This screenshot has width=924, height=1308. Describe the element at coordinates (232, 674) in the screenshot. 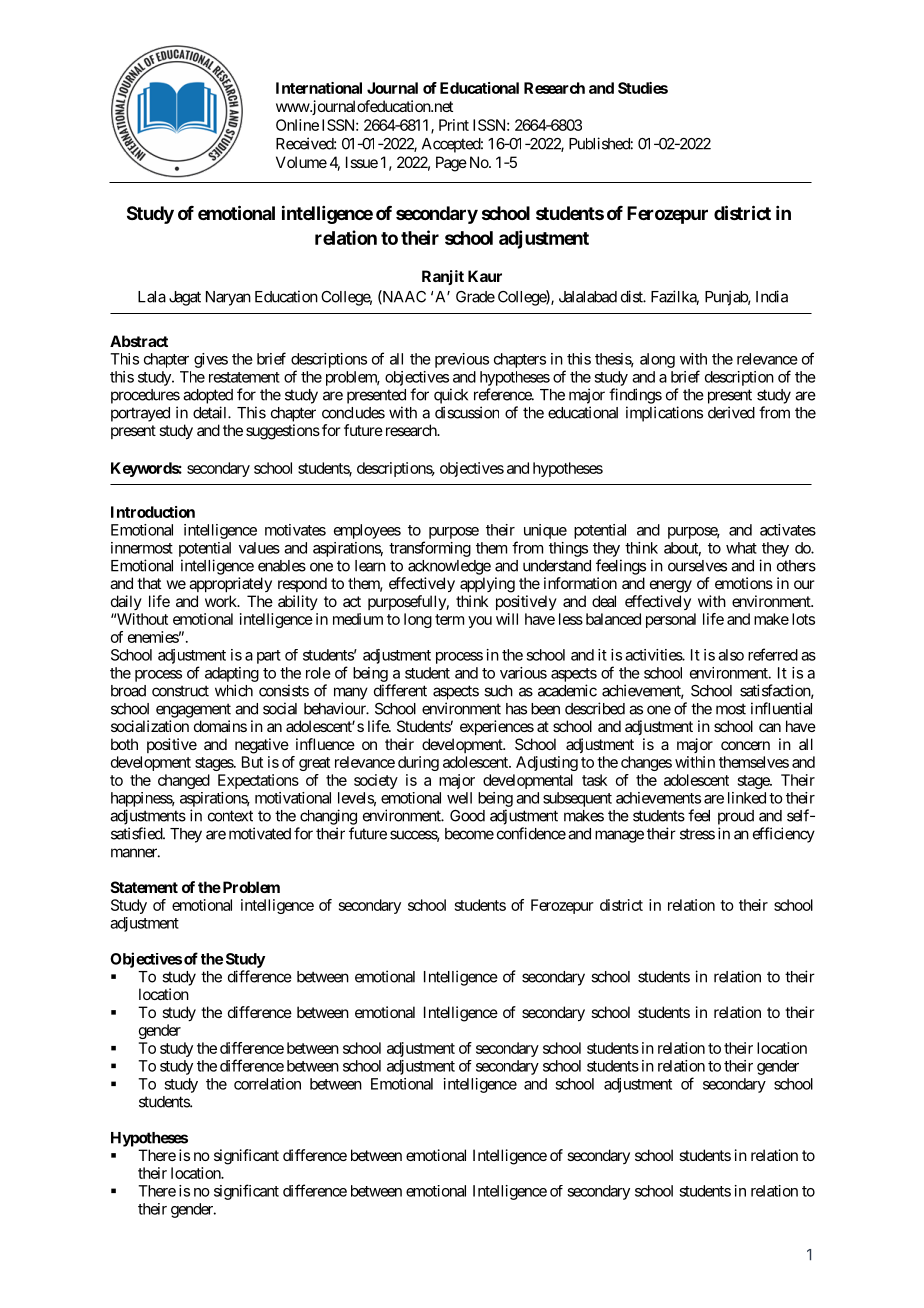

I see `adapting` at that location.
